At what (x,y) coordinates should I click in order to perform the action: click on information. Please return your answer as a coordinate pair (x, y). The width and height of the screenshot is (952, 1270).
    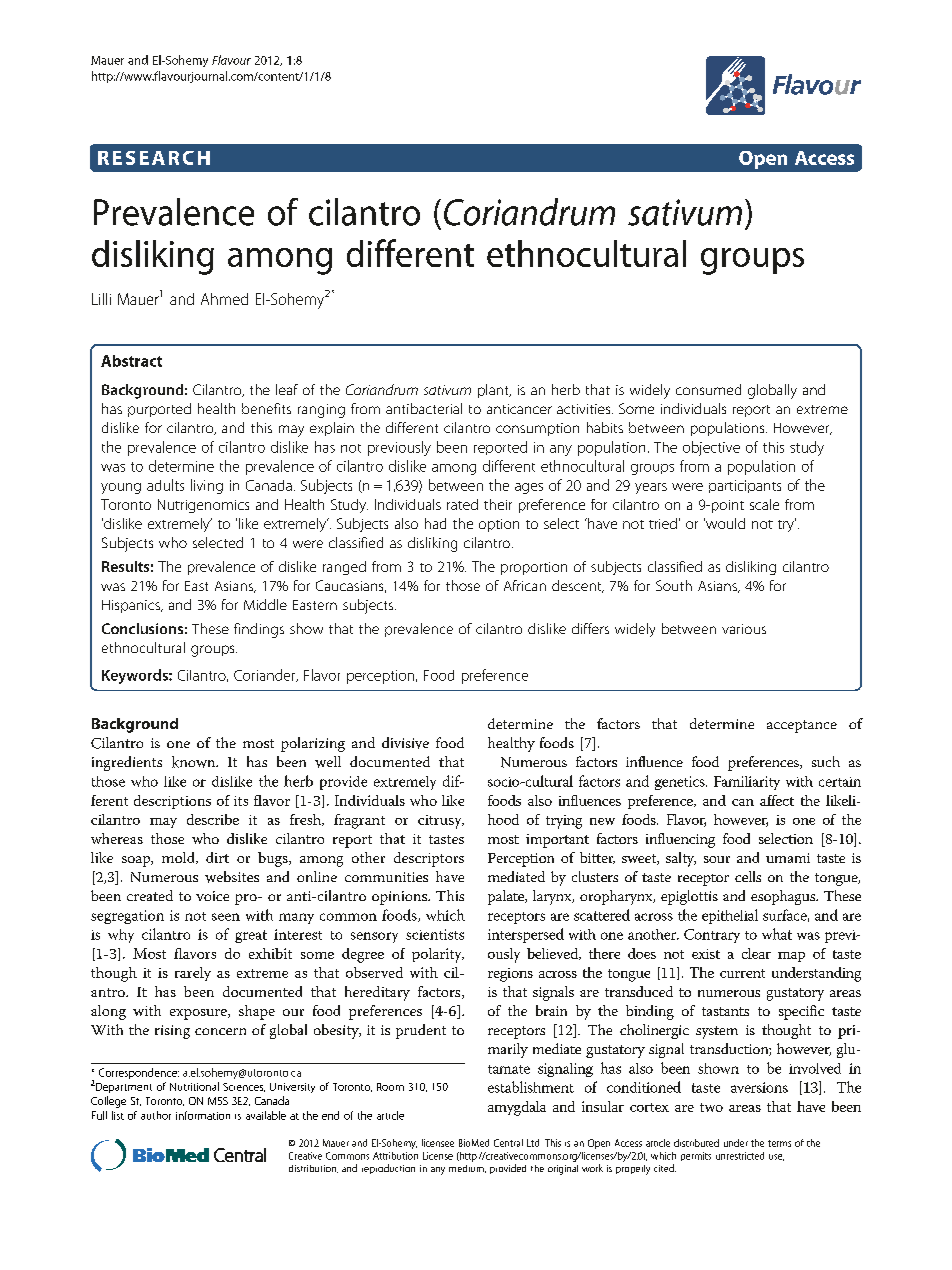
    Looking at the image, I should click on (203, 1115).
